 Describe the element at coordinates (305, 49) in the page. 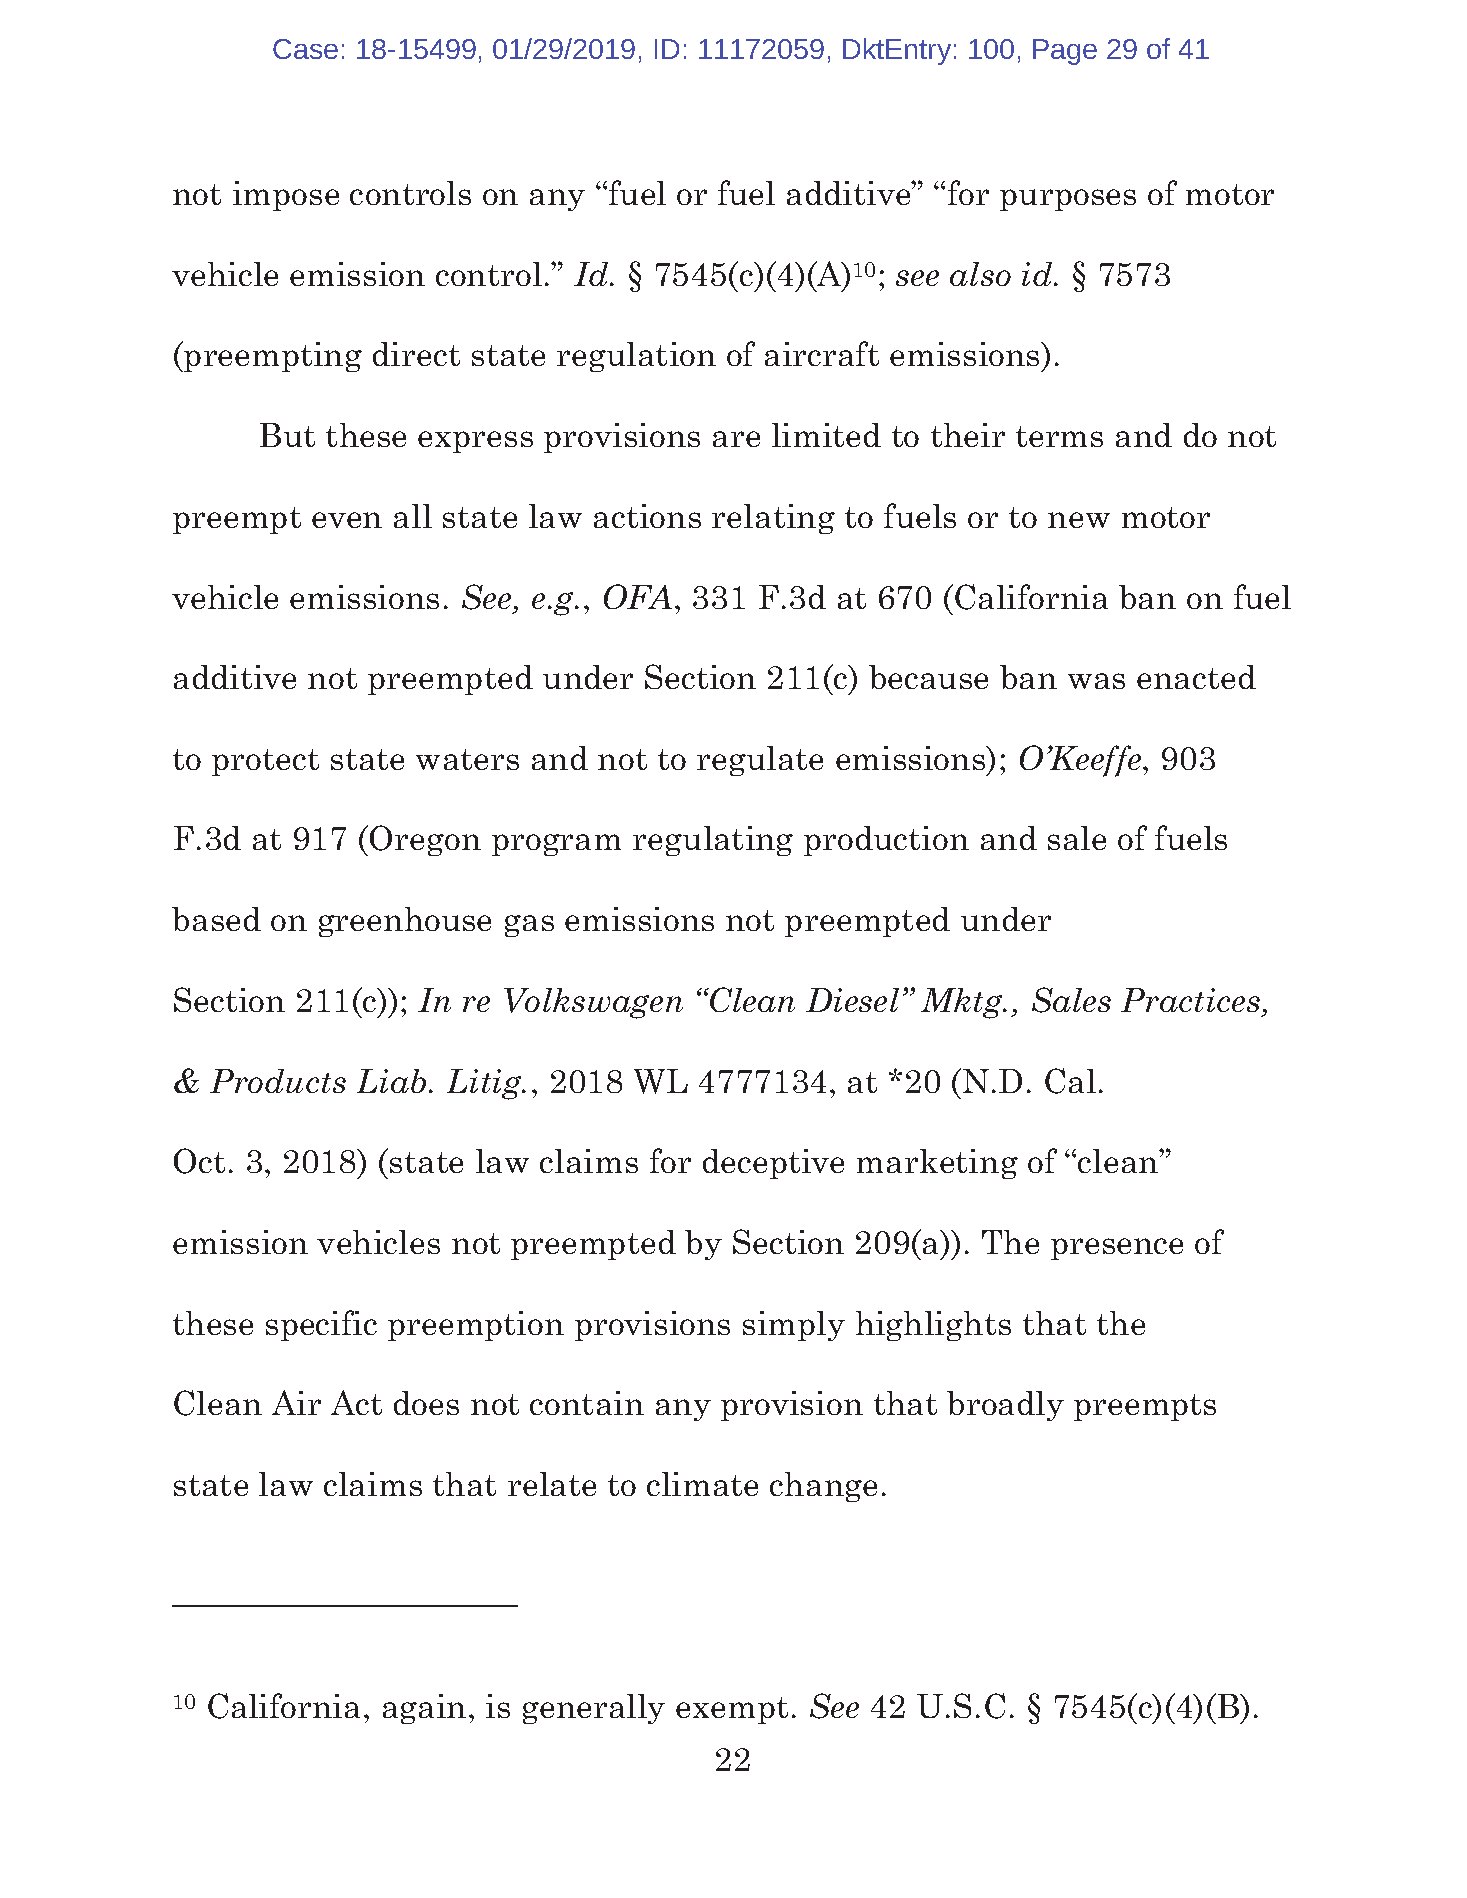

I see `Case` at that location.
